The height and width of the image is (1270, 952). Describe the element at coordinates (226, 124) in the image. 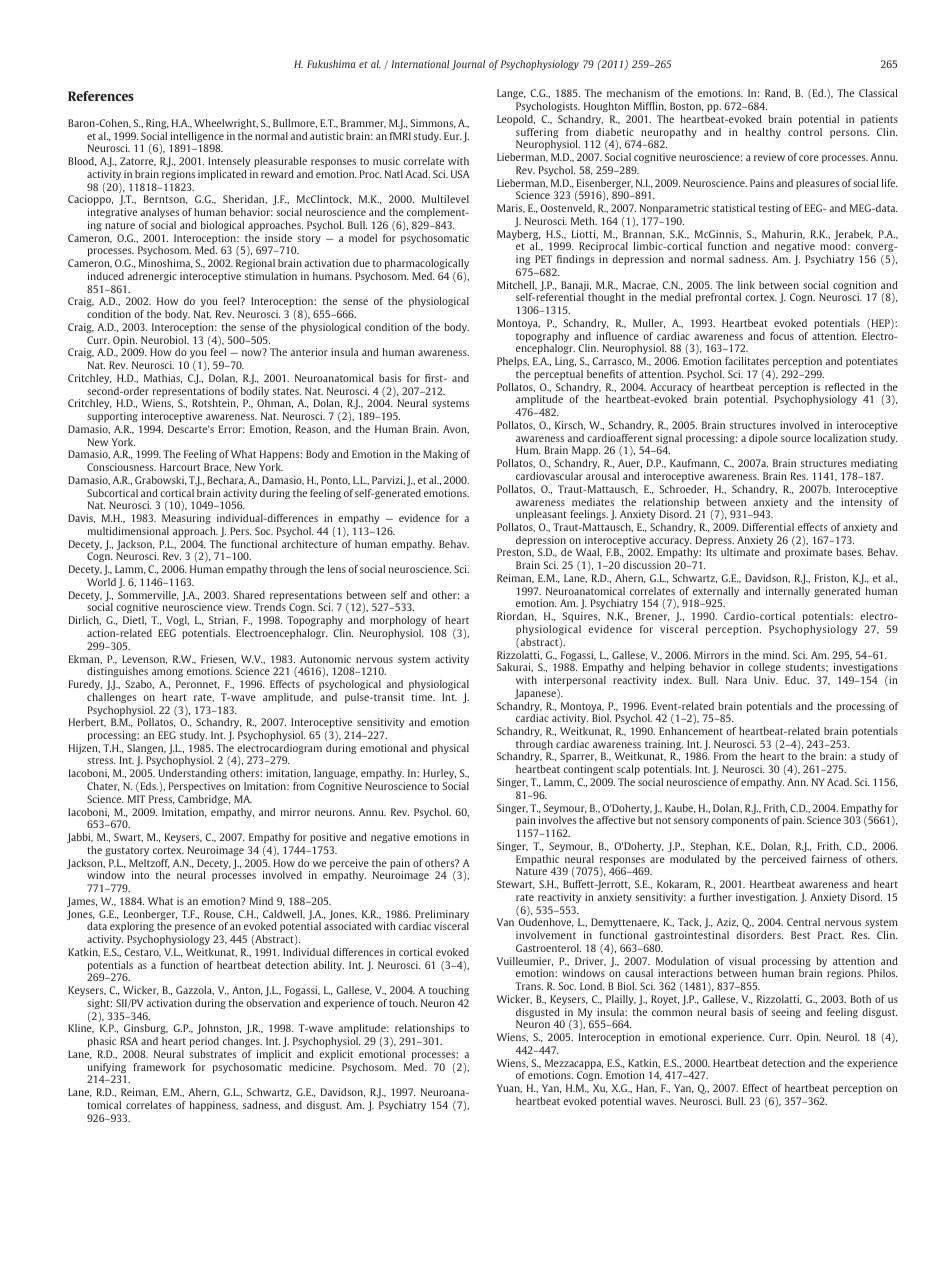

I see `Wheelwright` at that location.
